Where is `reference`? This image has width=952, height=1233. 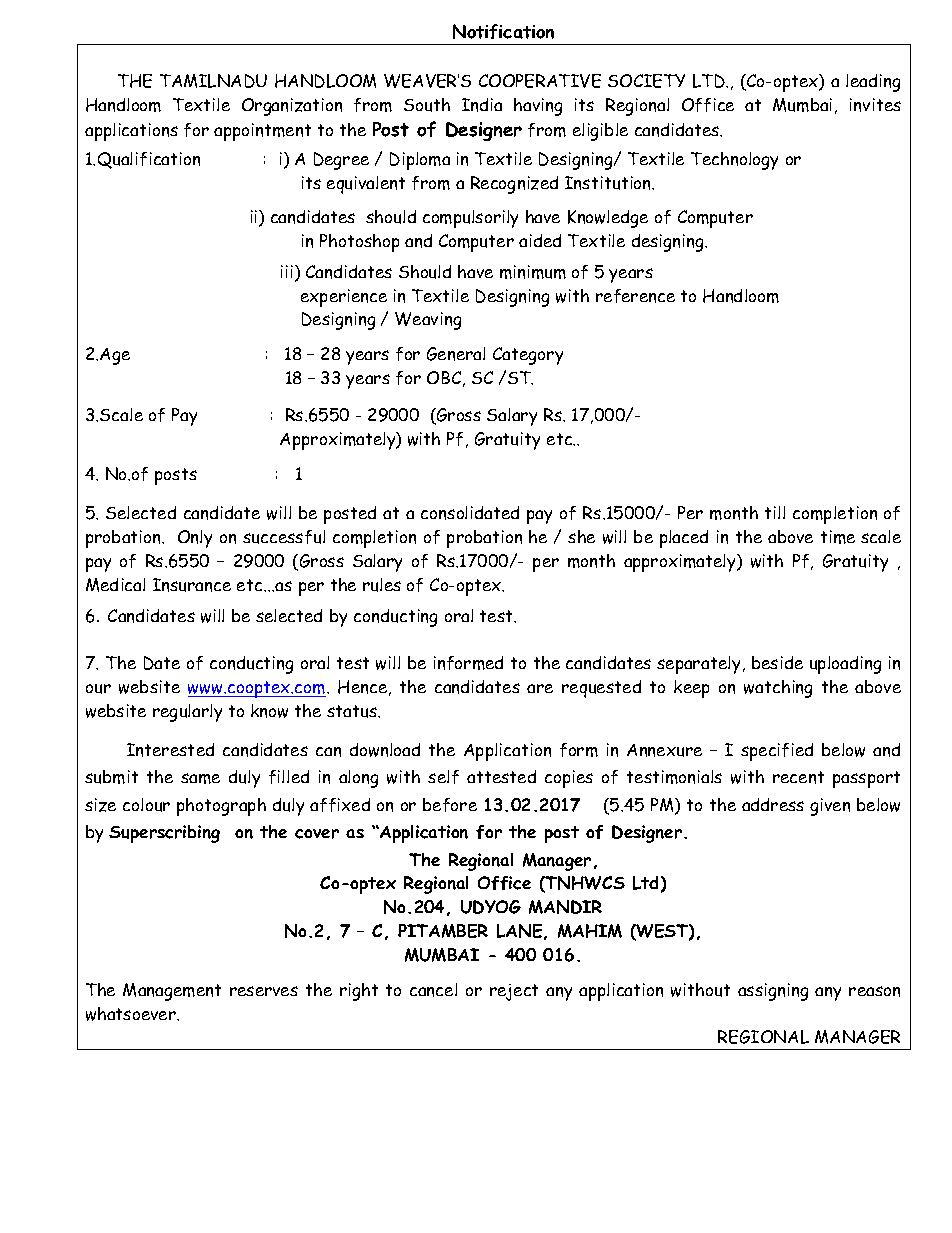
reference is located at coordinates (635, 296).
